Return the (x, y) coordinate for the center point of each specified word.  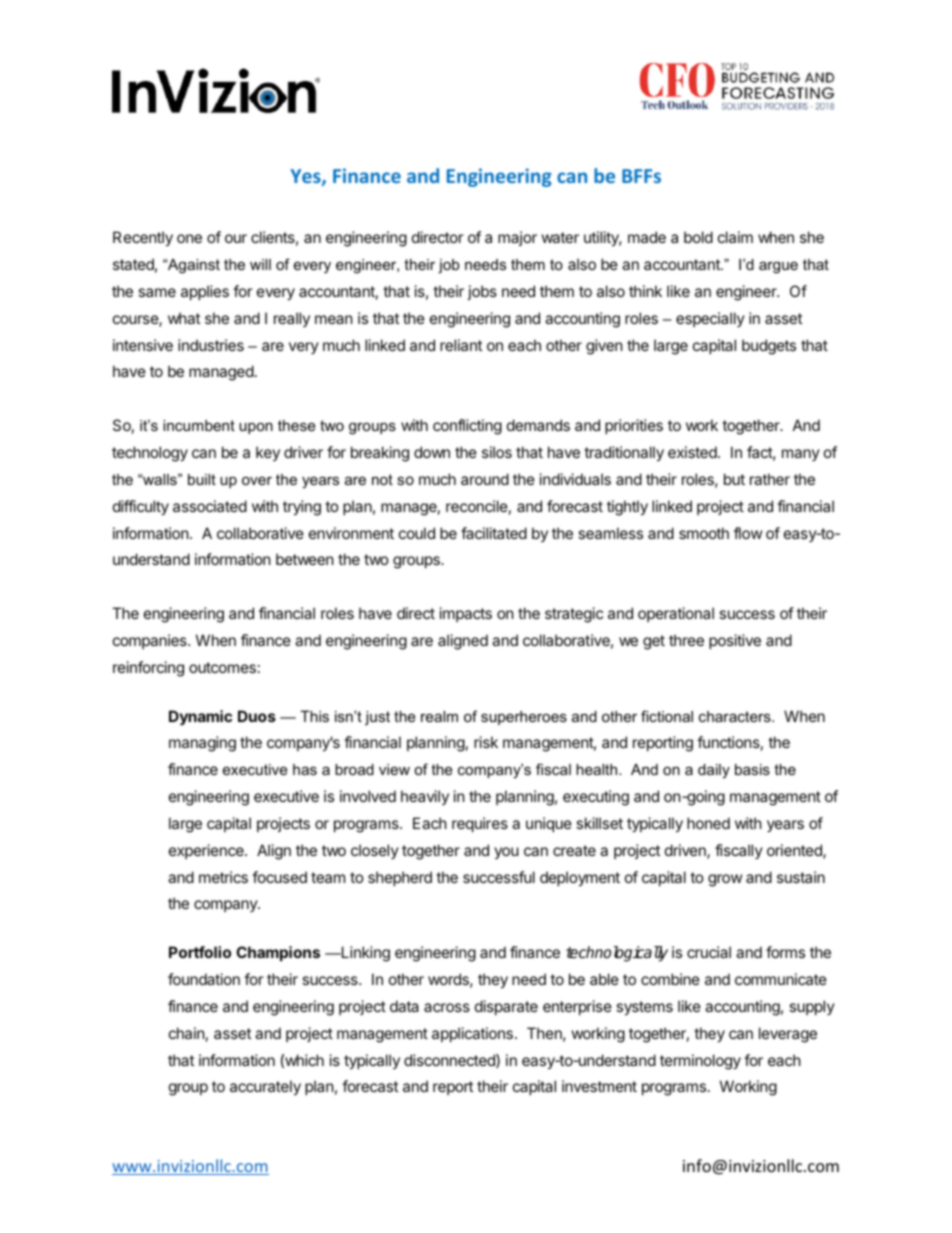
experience (207, 851)
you (506, 853)
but (734, 479)
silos (497, 452)
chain (187, 1033)
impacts (466, 614)
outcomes (222, 667)
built (202, 479)
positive (735, 641)
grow (725, 880)
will (260, 264)
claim (735, 237)
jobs (482, 292)
